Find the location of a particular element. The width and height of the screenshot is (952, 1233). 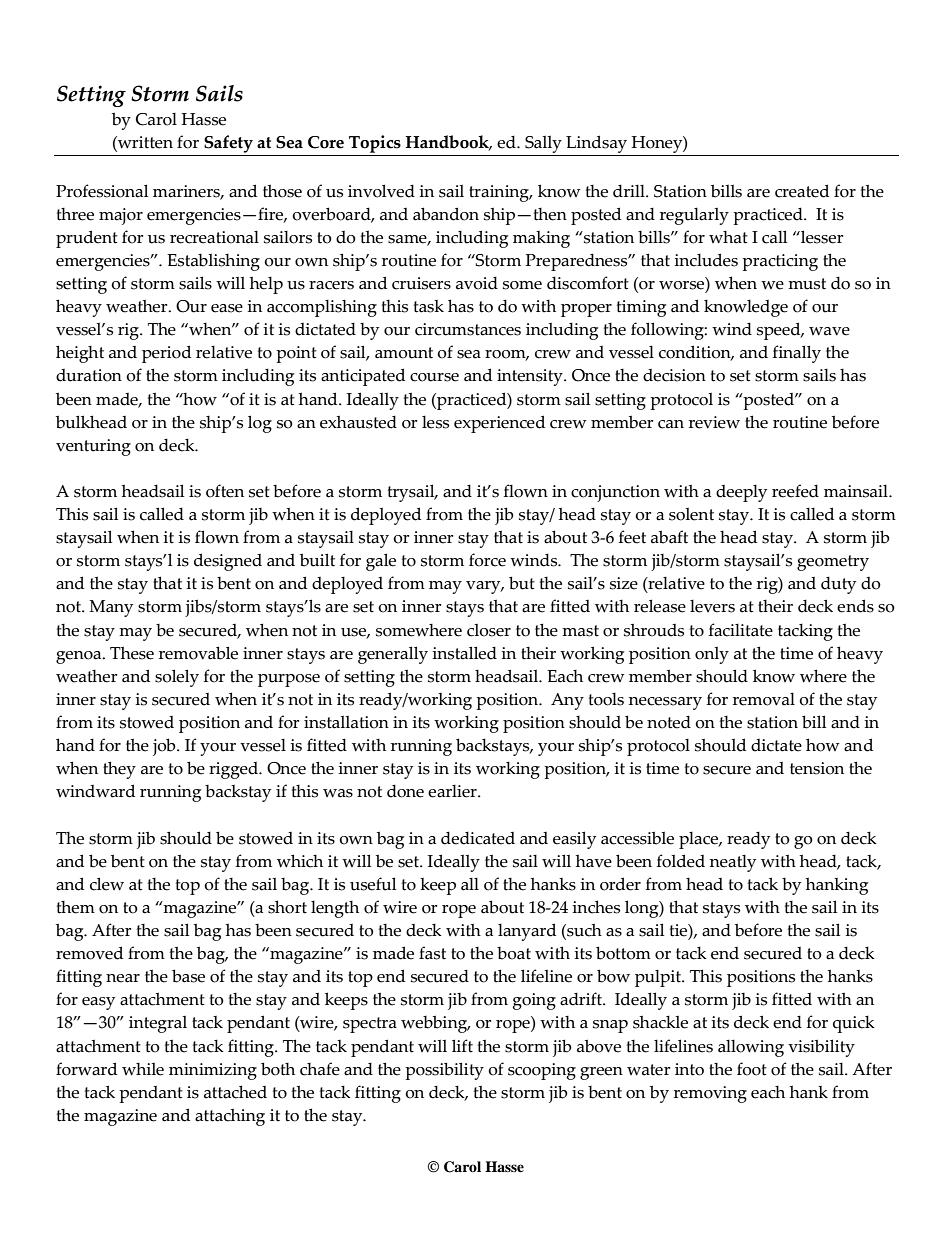

facilitate is located at coordinates (741, 630).
